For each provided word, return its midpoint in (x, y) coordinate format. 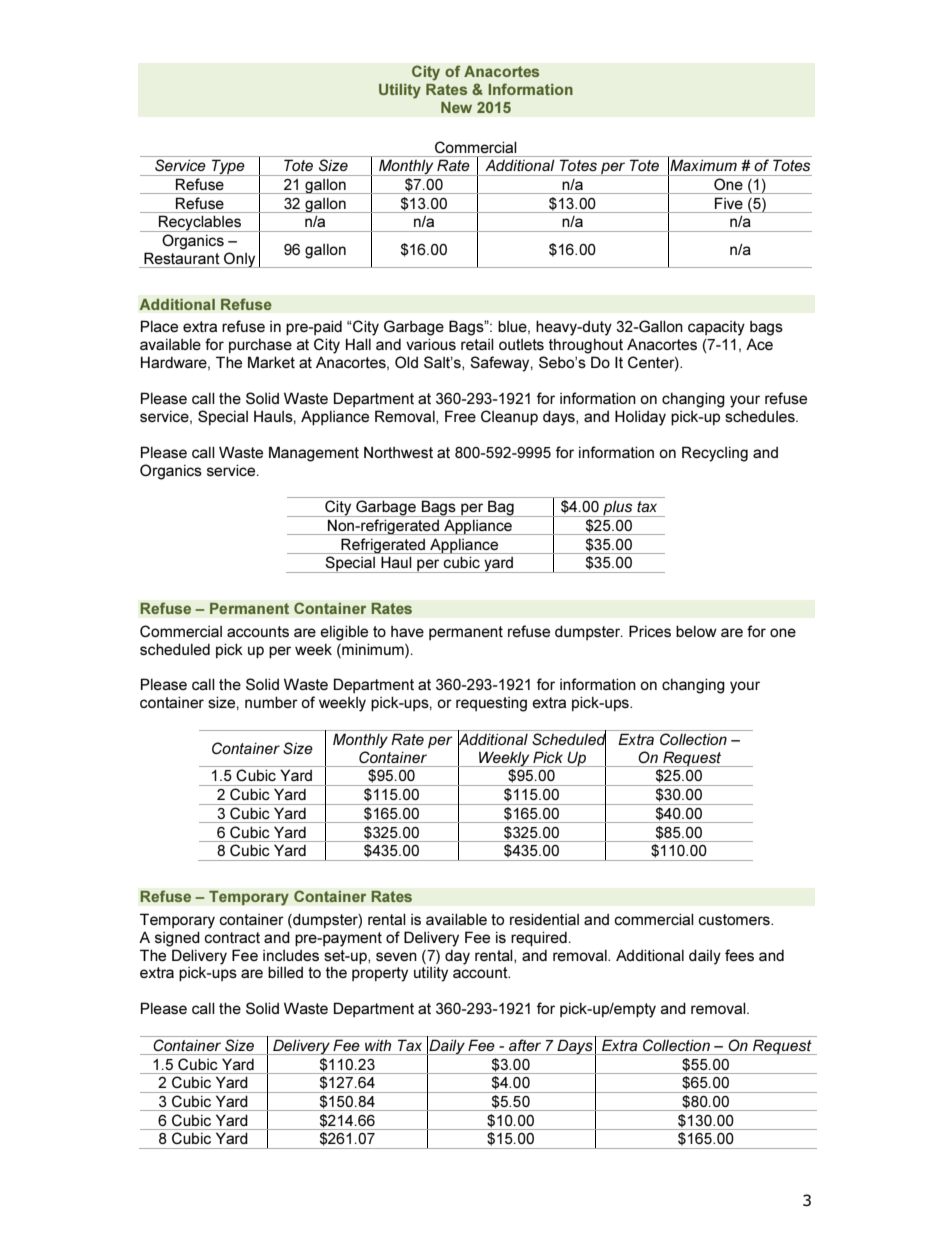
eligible (344, 633)
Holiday (640, 418)
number (271, 702)
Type (228, 167)
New (456, 107)
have (407, 631)
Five (729, 203)
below (696, 631)
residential (544, 919)
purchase (260, 346)
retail (477, 344)
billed (285, 972)
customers (735, 919)
